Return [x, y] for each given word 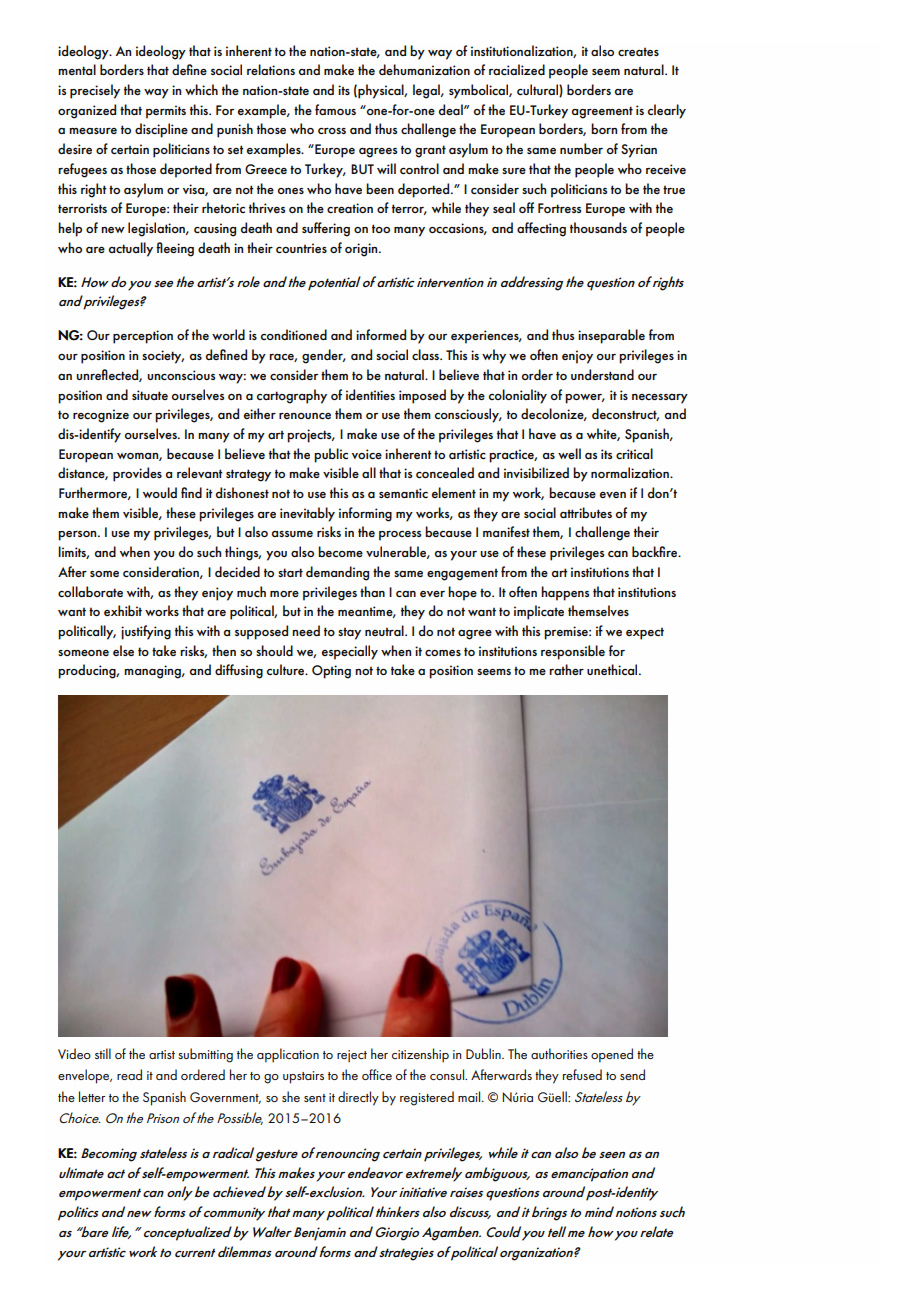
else [123, 650]
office [377, 1074]
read [129, 1074]
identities [370, 394]
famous [335, 109]
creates [638, 52]
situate [150, 395]
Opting [331, 672]
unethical [613, 669]
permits [166, 112]
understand [602, 374]
